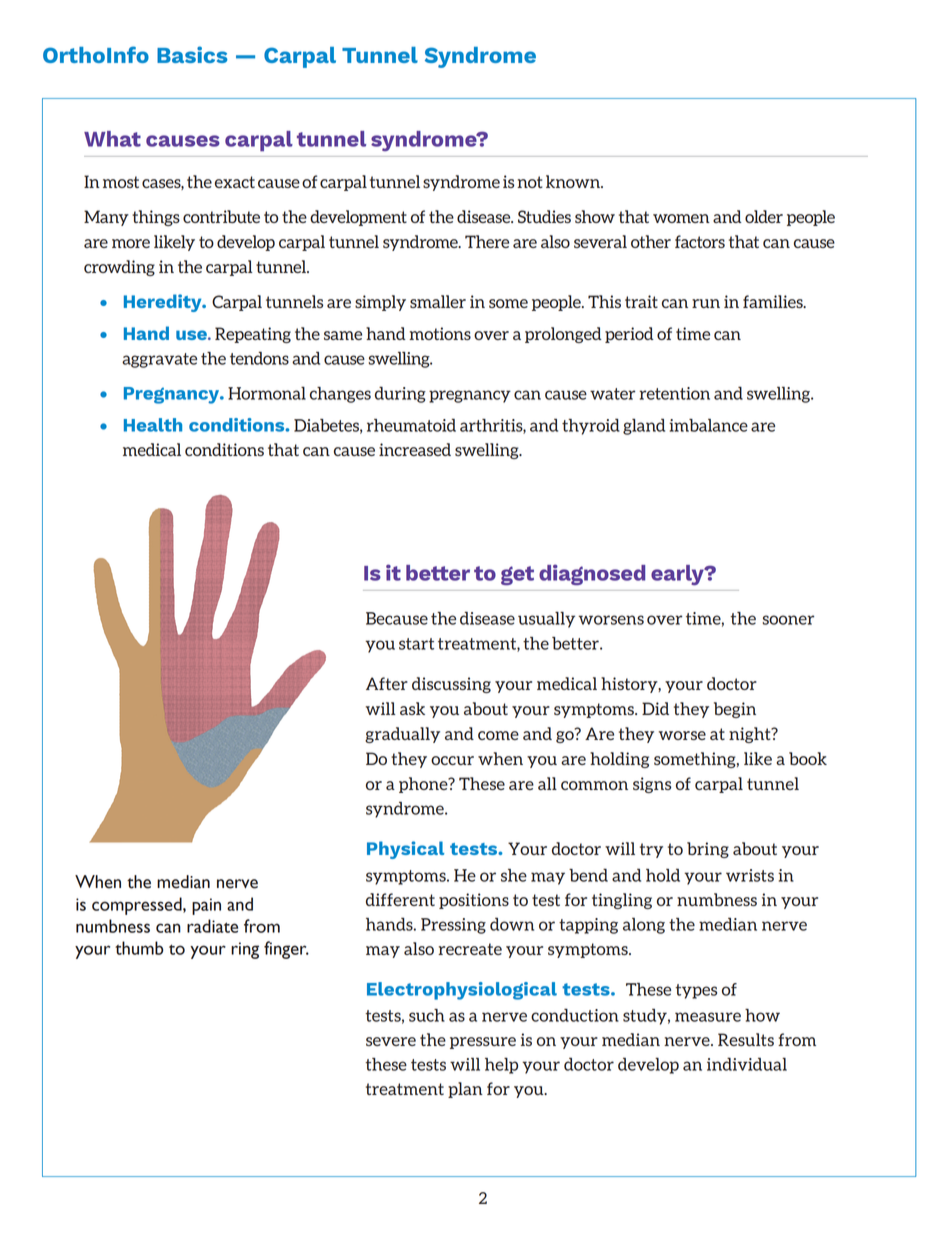 This image has height=1233, width=952. I want to click on older, so click(764, 216).
